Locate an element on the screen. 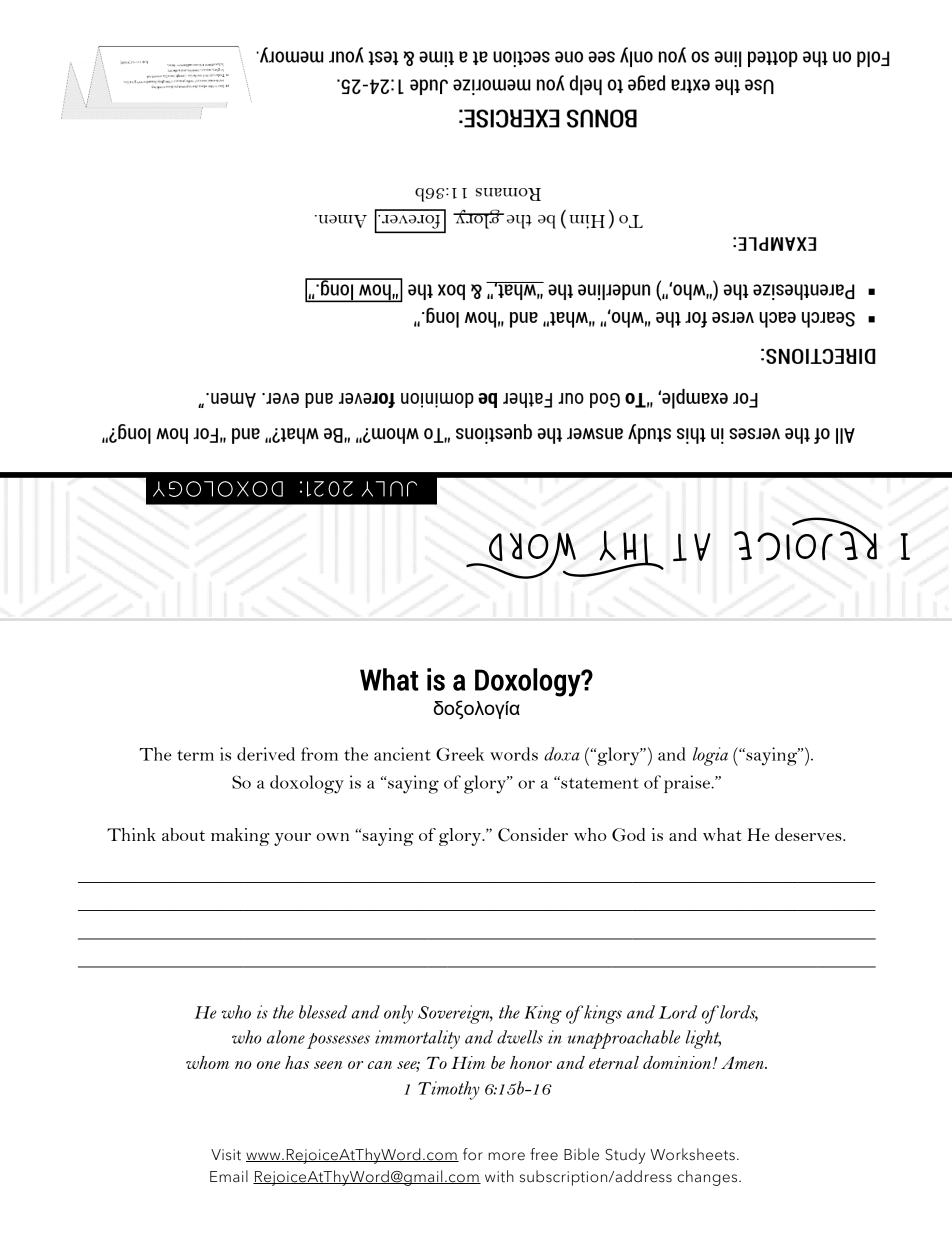  only is located at coordinates (398, 1014).
